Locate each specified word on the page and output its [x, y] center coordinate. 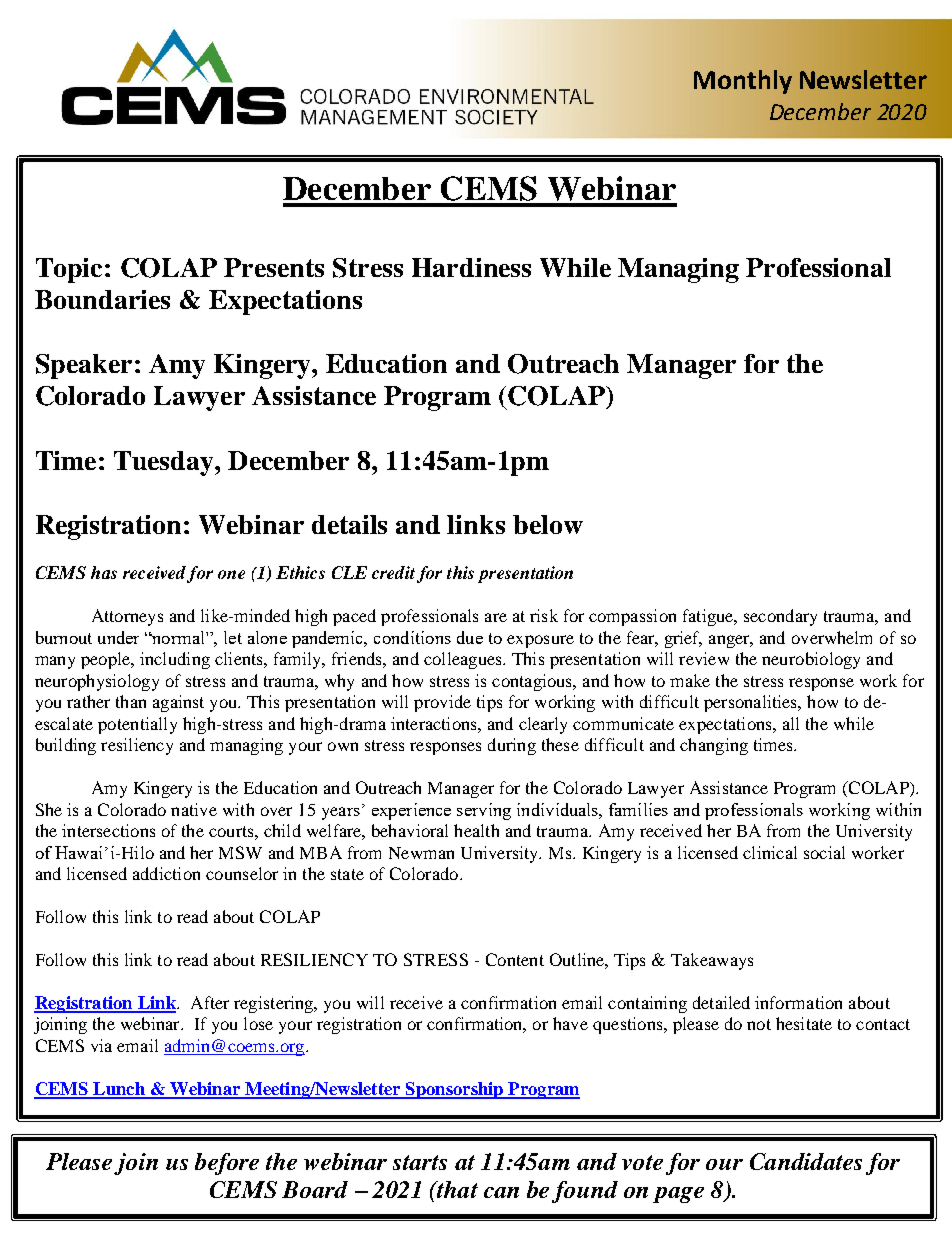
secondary [780, 617]
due [470, 637]
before [227, 1164]
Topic [69, 270]
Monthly [743, 82]
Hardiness [471, 267]
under [118, 637]
